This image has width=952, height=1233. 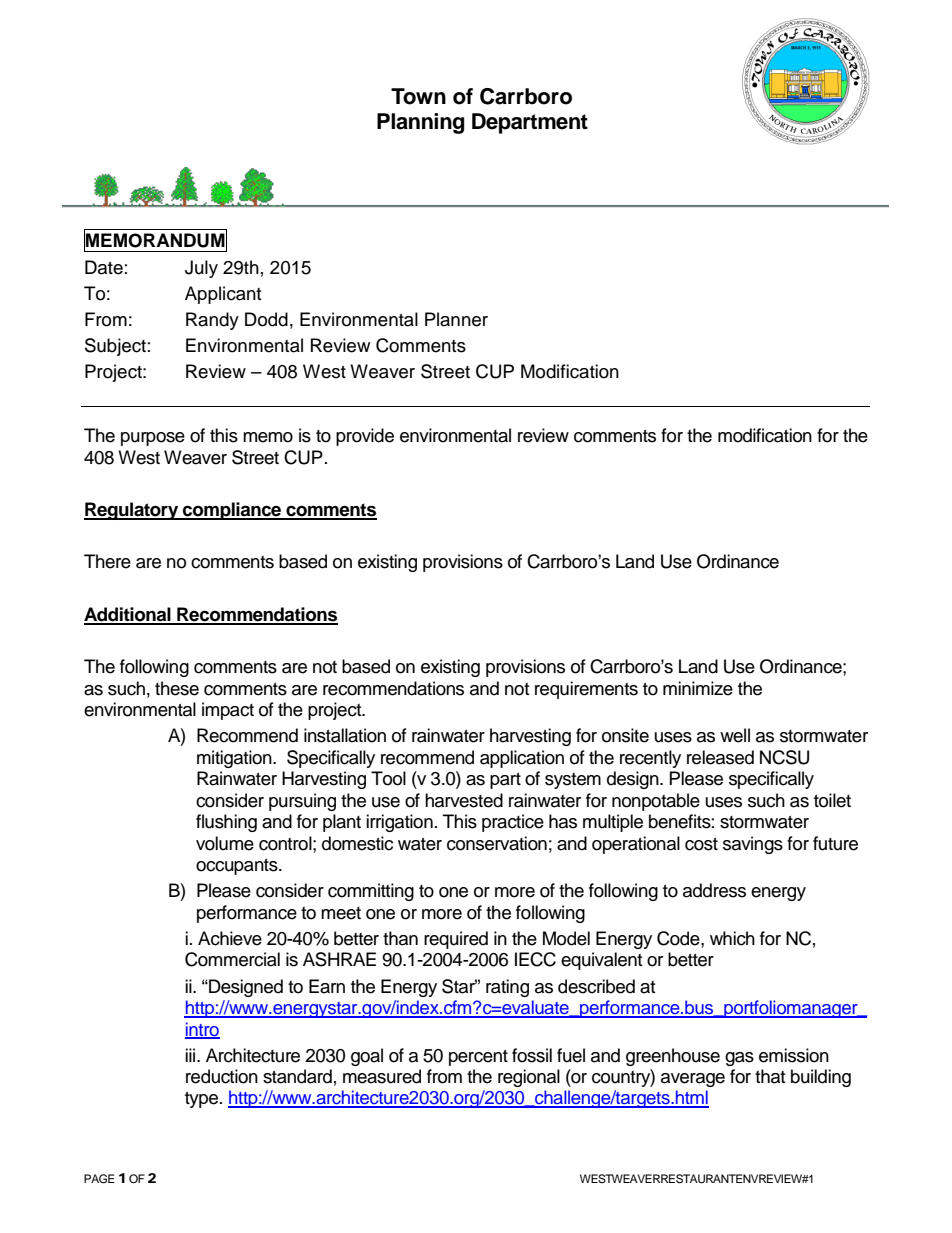 I want to click on requirements, so click(x=586, y=690).
